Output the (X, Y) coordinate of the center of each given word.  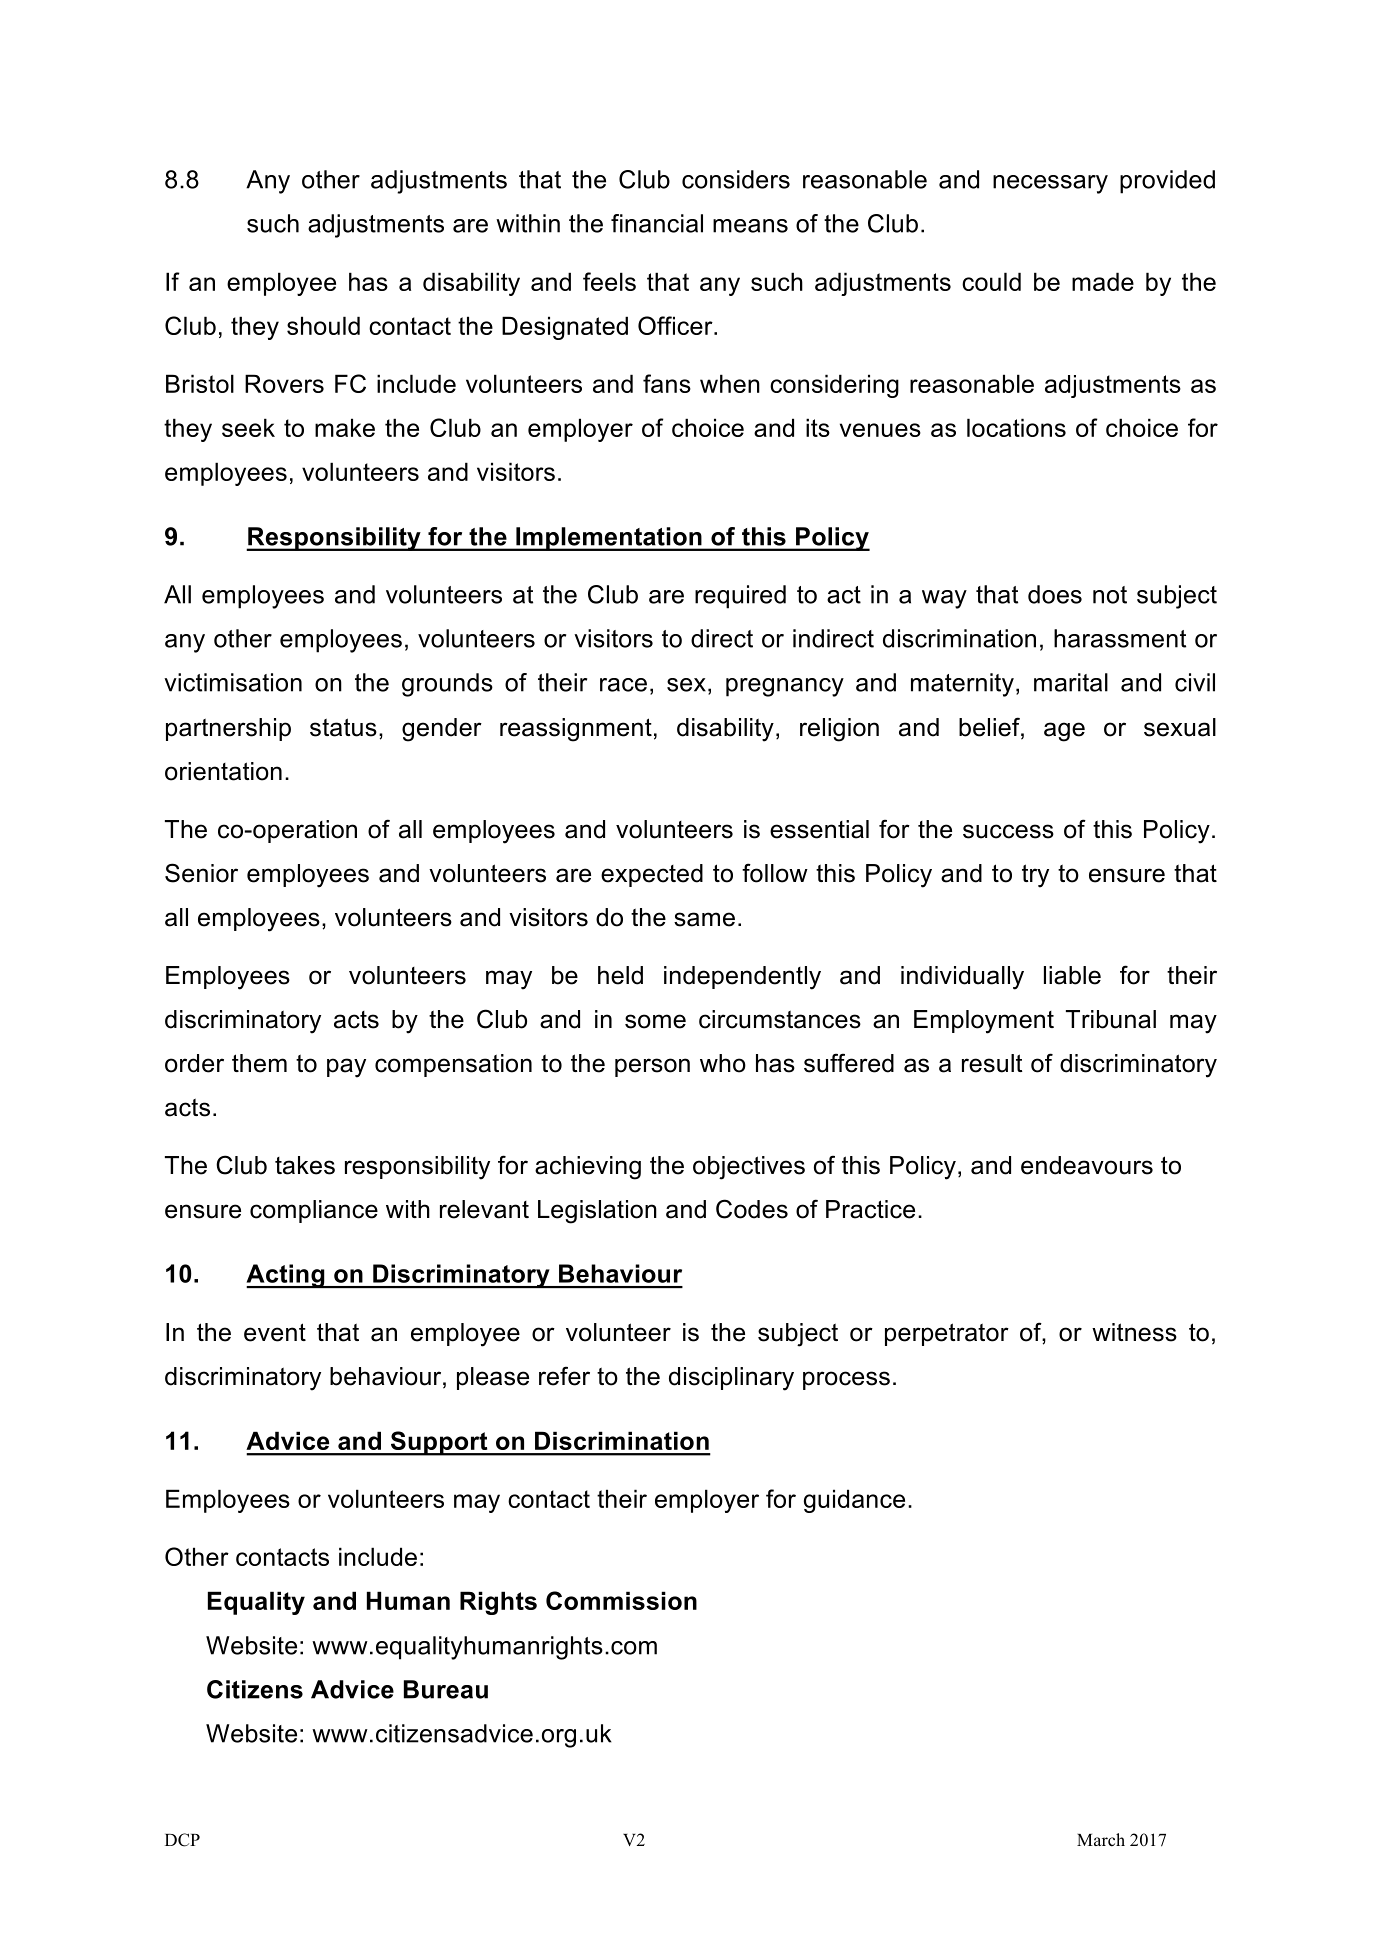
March (1101, 1840)
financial (657, 223)
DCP (182, 1840)
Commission (621, 1600)
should (323, 325)
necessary (1050, 184)
